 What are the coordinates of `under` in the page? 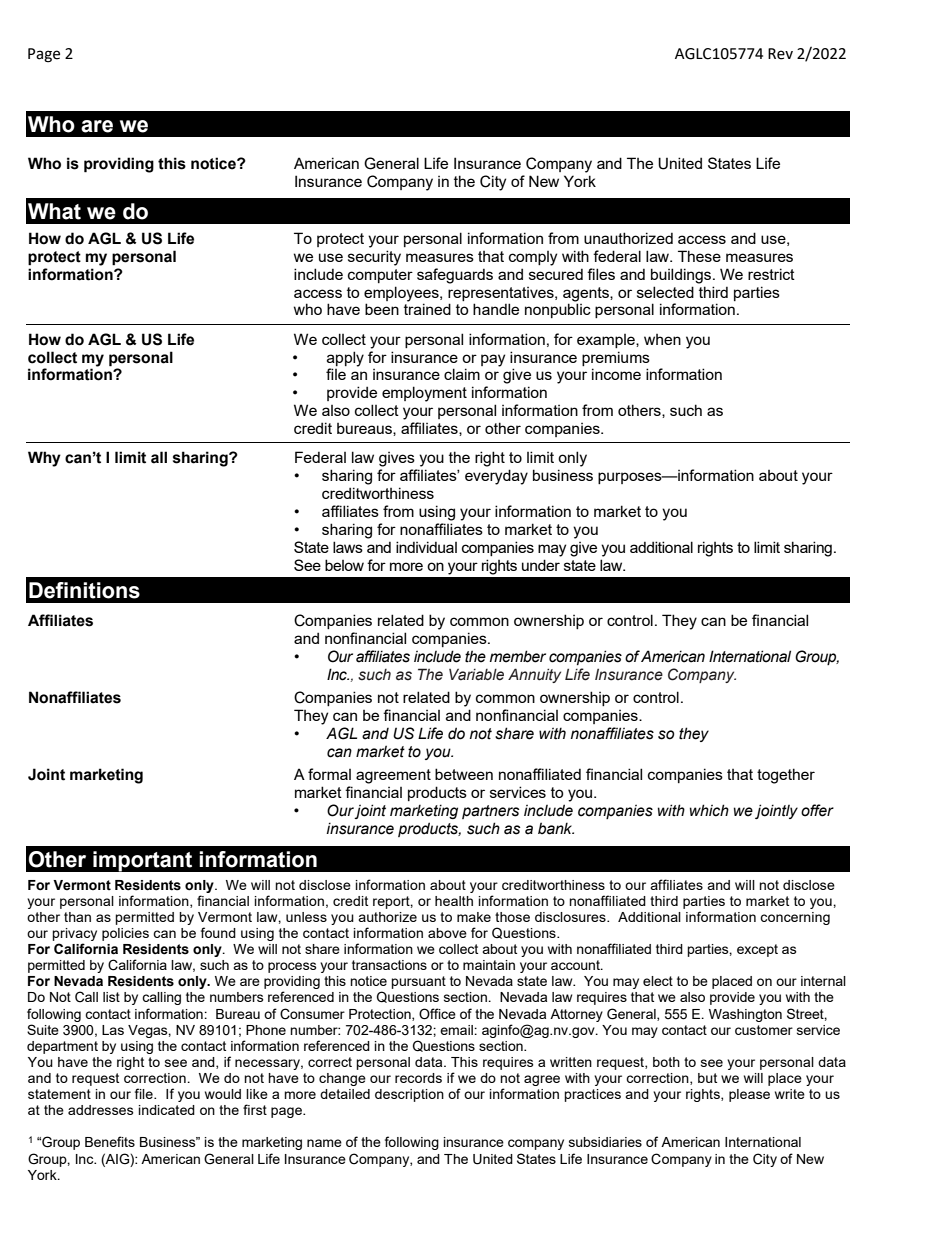 It's located at (541, 565).
